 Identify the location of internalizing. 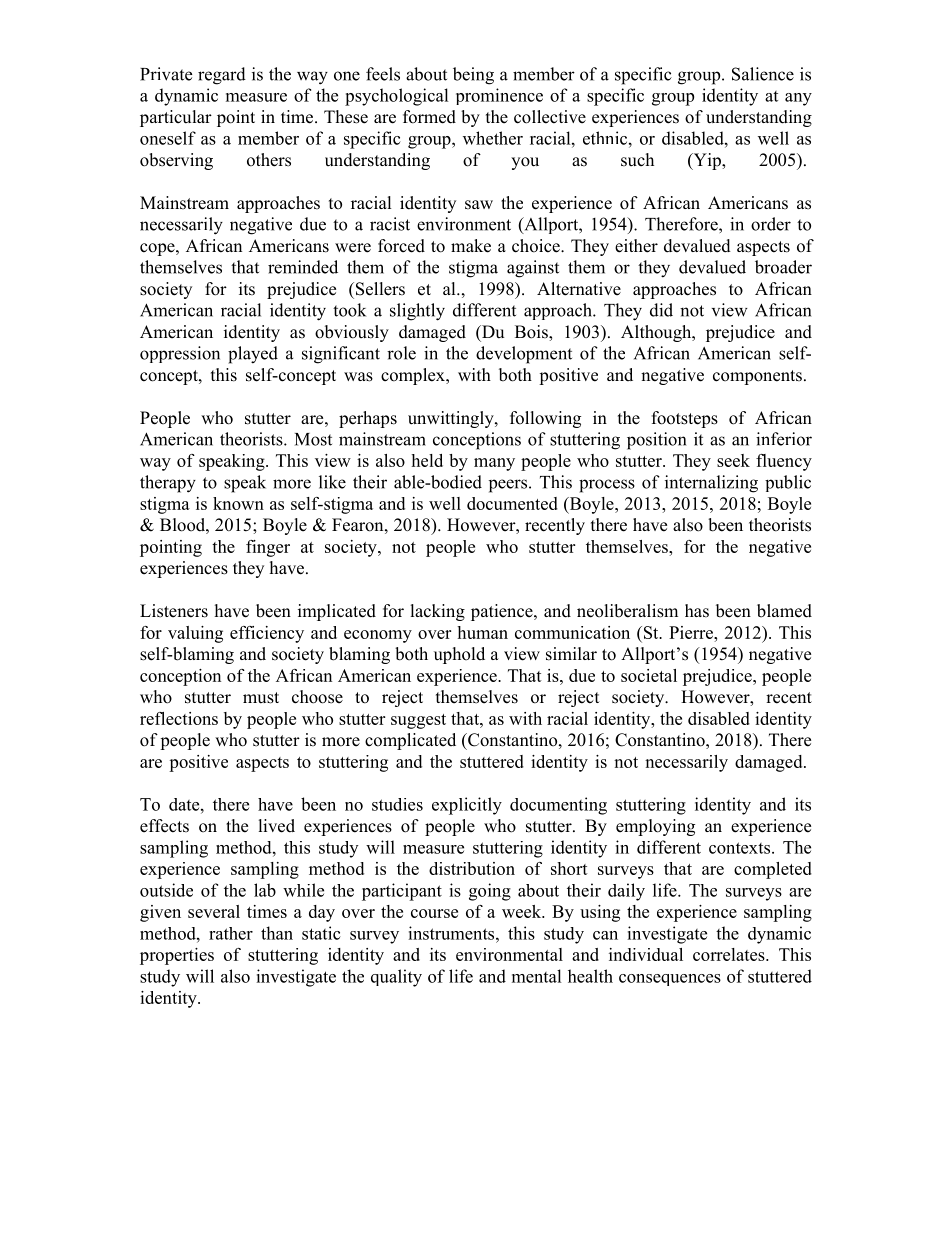
(711, 484).
